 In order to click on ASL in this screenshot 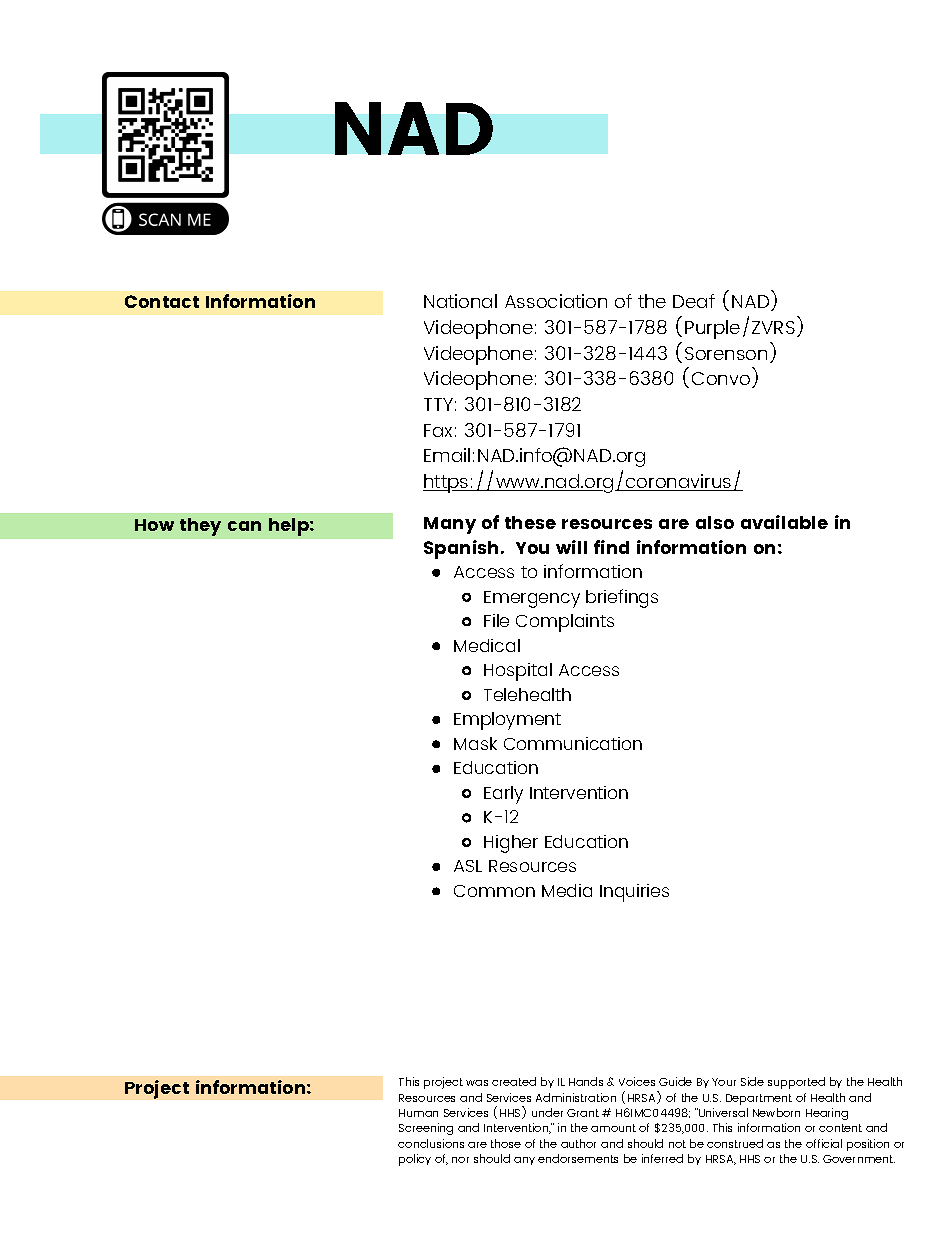, I will do `click(468, 866)`.
